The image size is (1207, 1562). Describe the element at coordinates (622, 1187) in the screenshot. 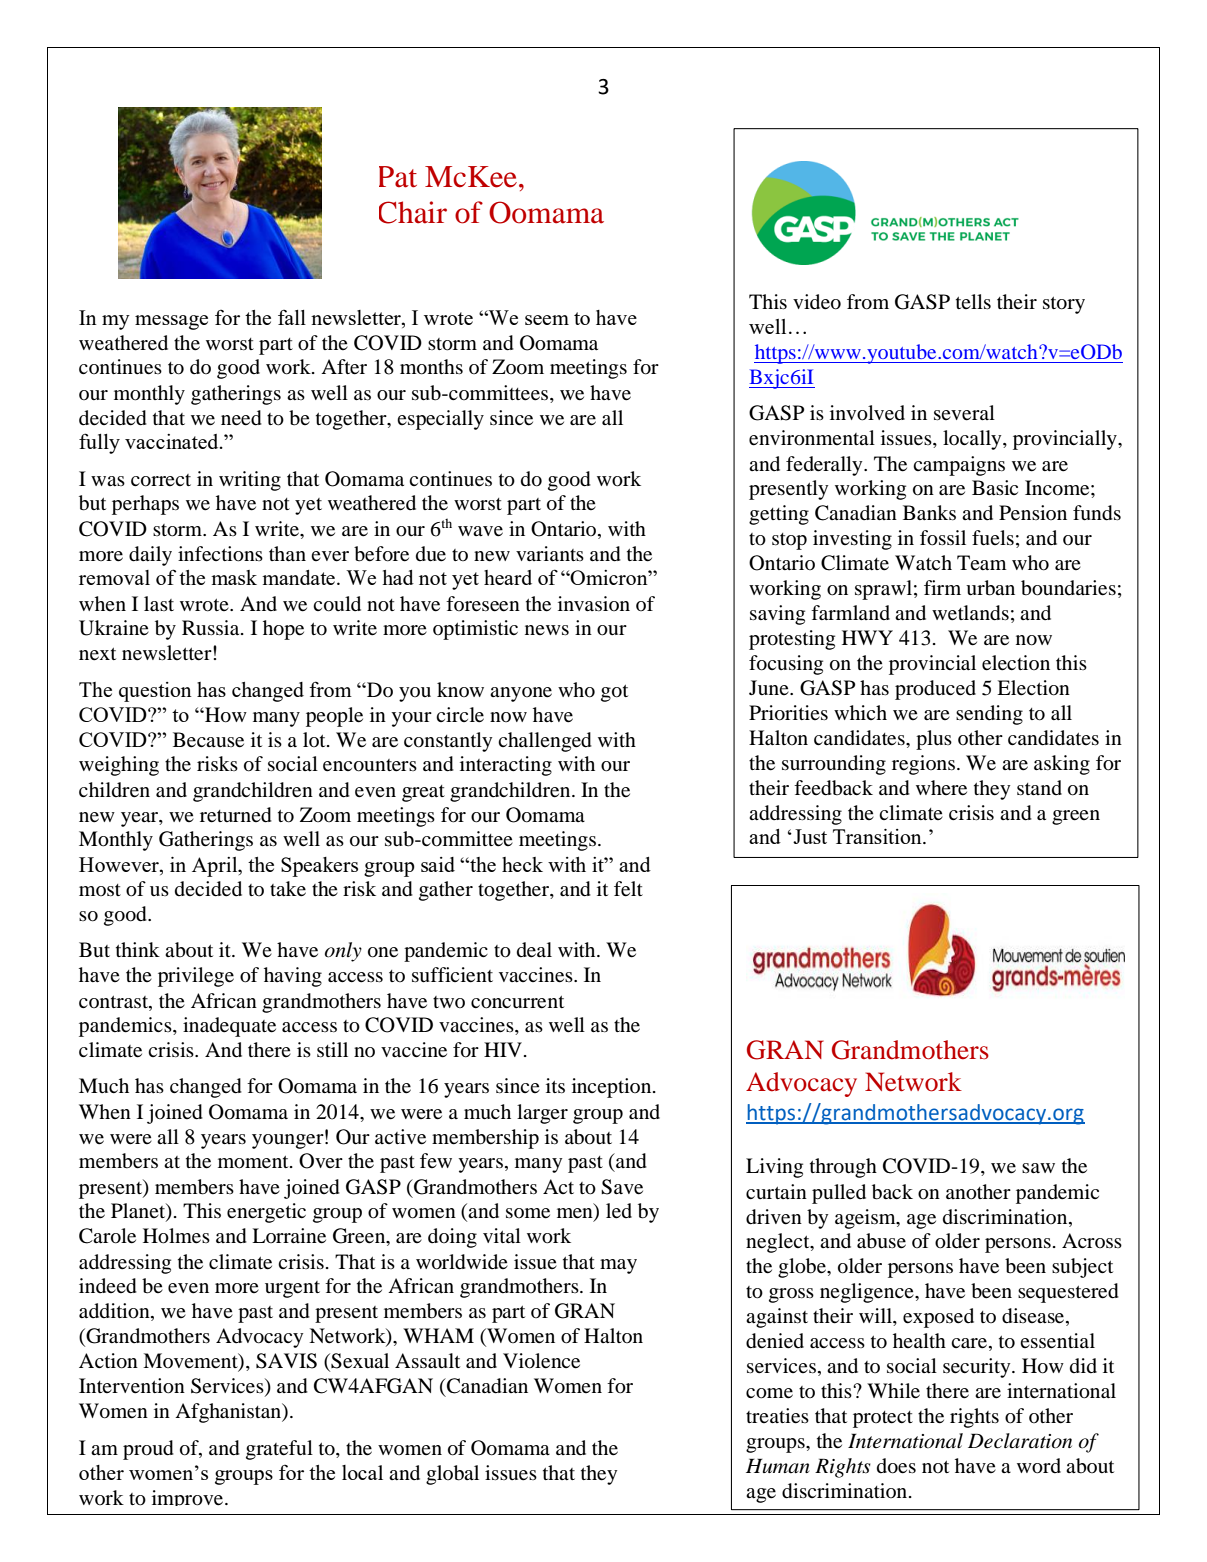

I see `Save` at that location.
